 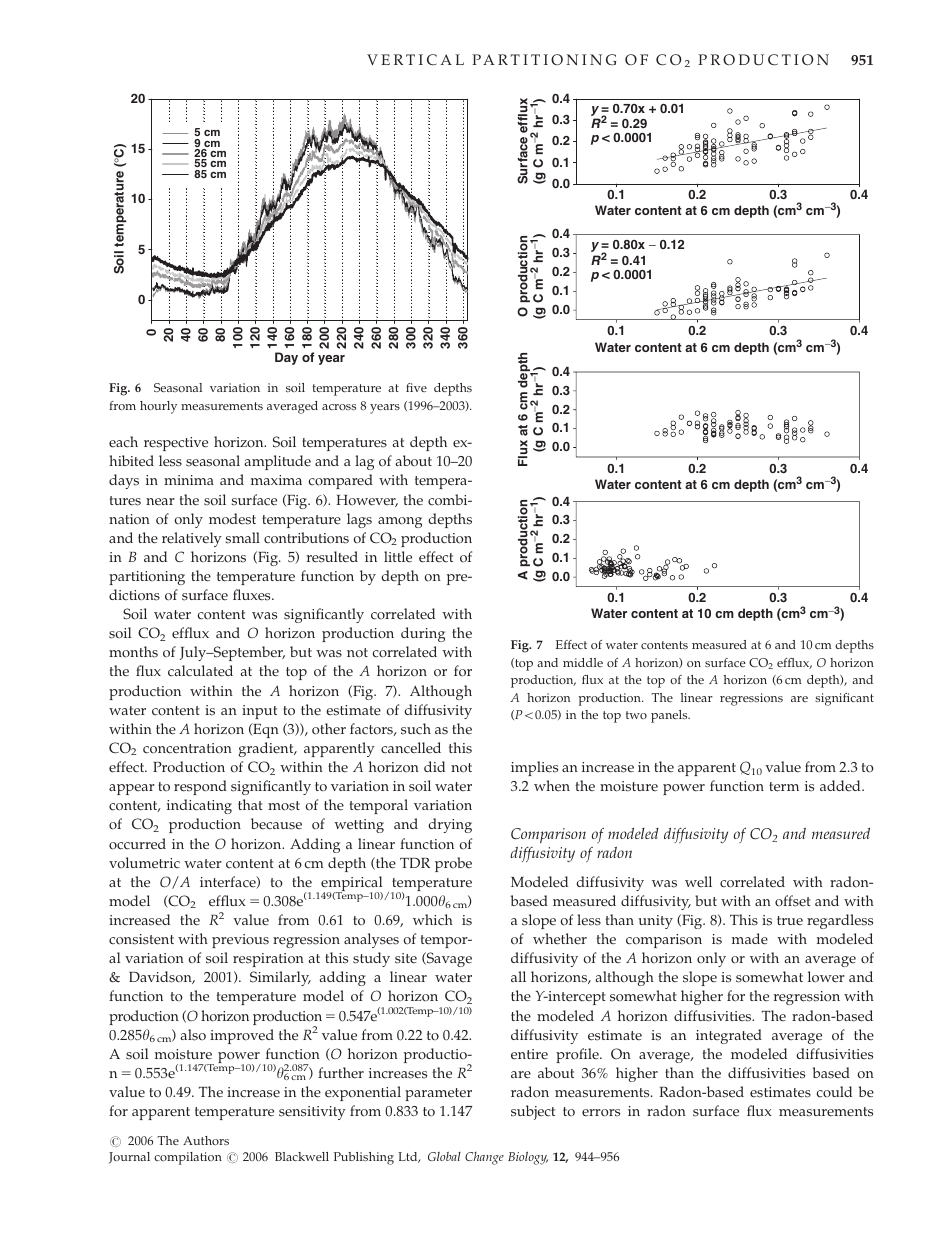 I want to click on such, so click(x=416, y=729).
